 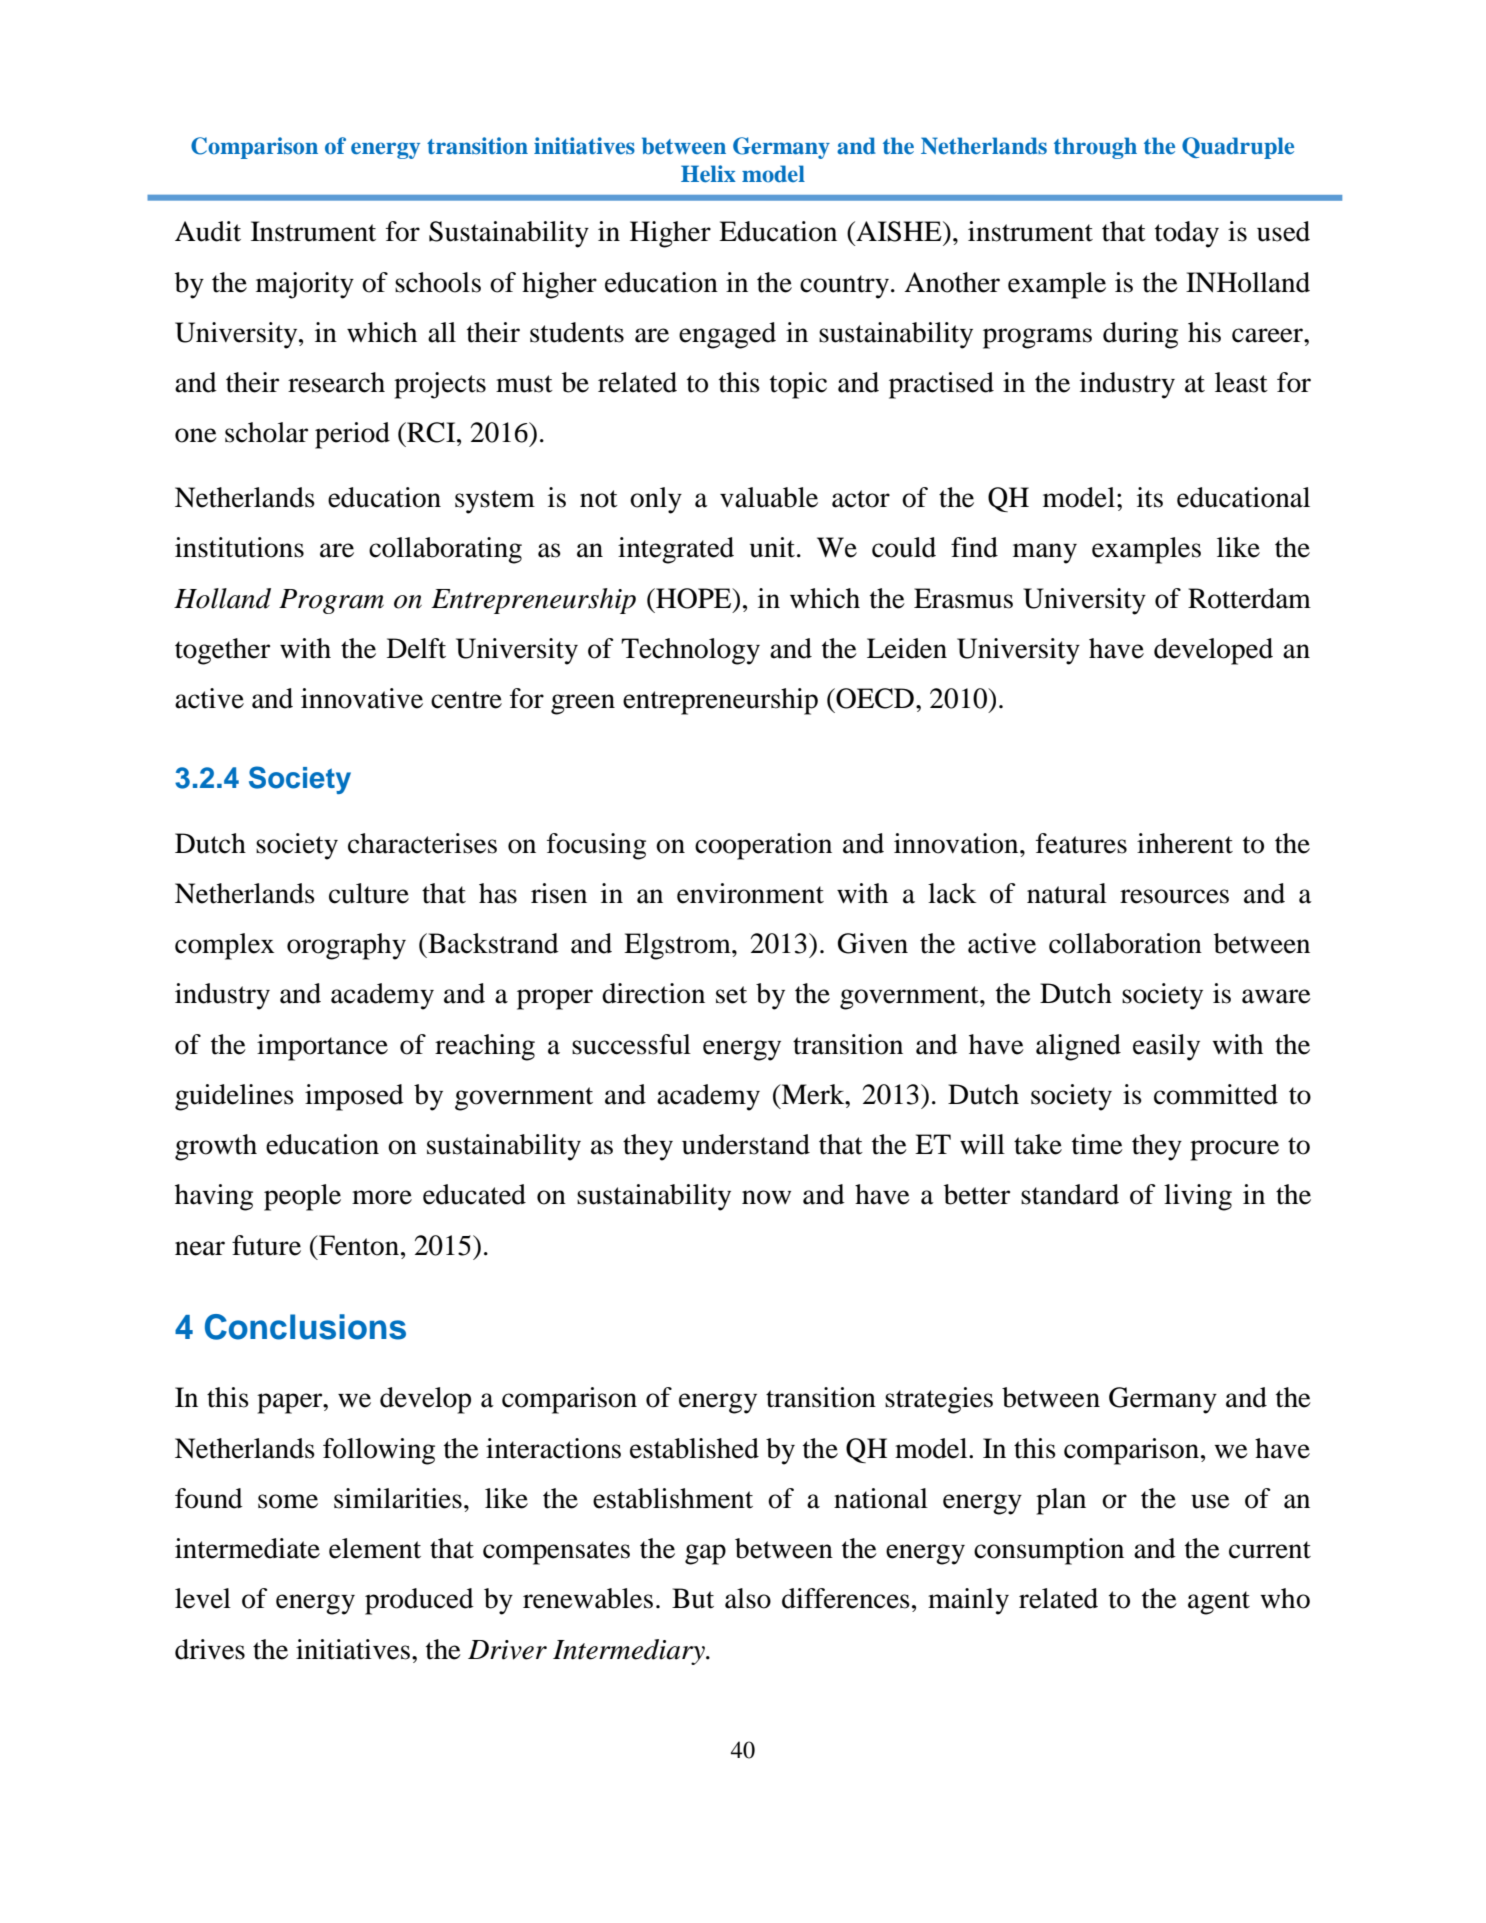 I want to click on now, so click(x=766, y=1197).
